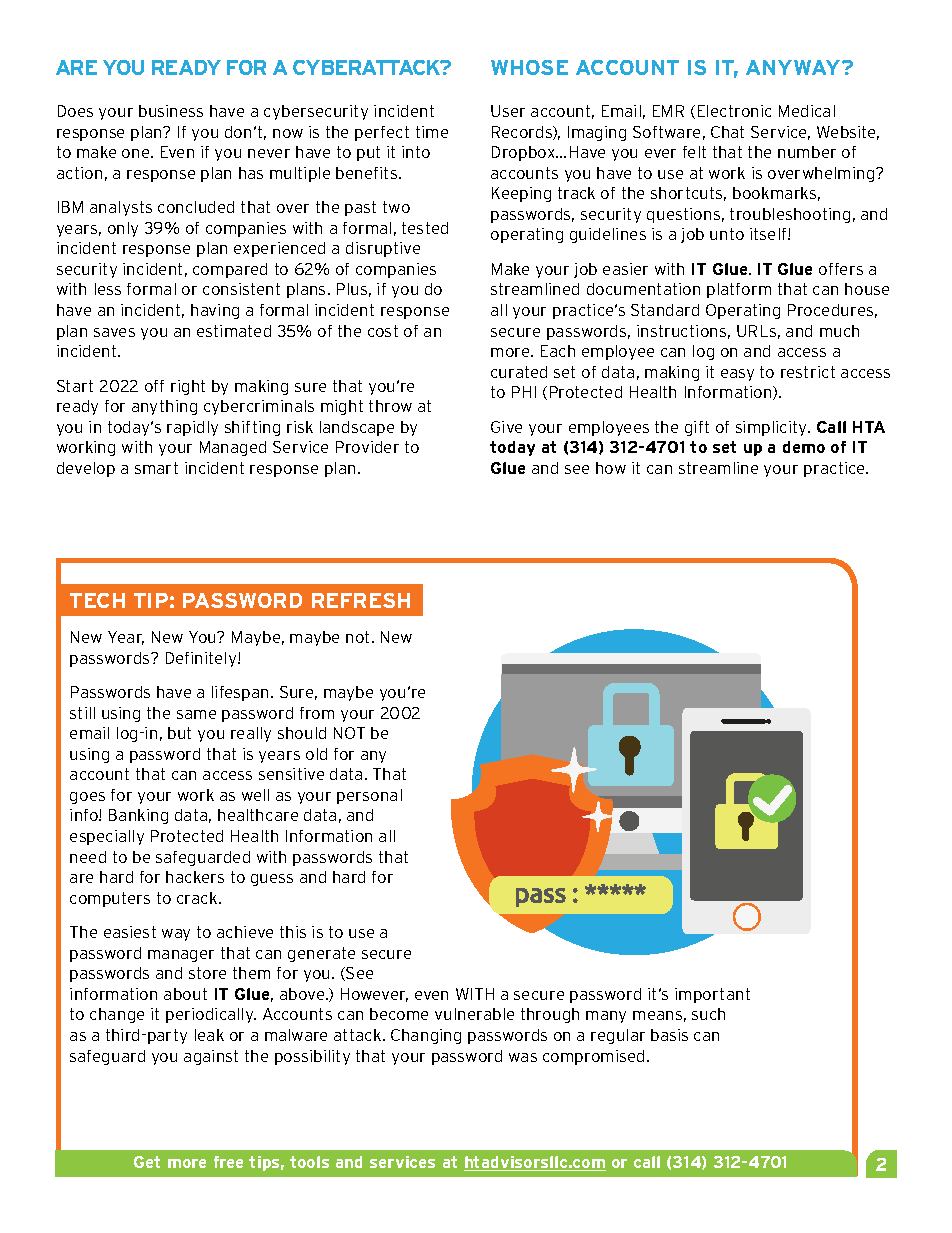 The width and height of the screenshot is (952, 1233). Describe the element at coordinates (138, 816) in the screenshot. I see `Banking` at that location.
